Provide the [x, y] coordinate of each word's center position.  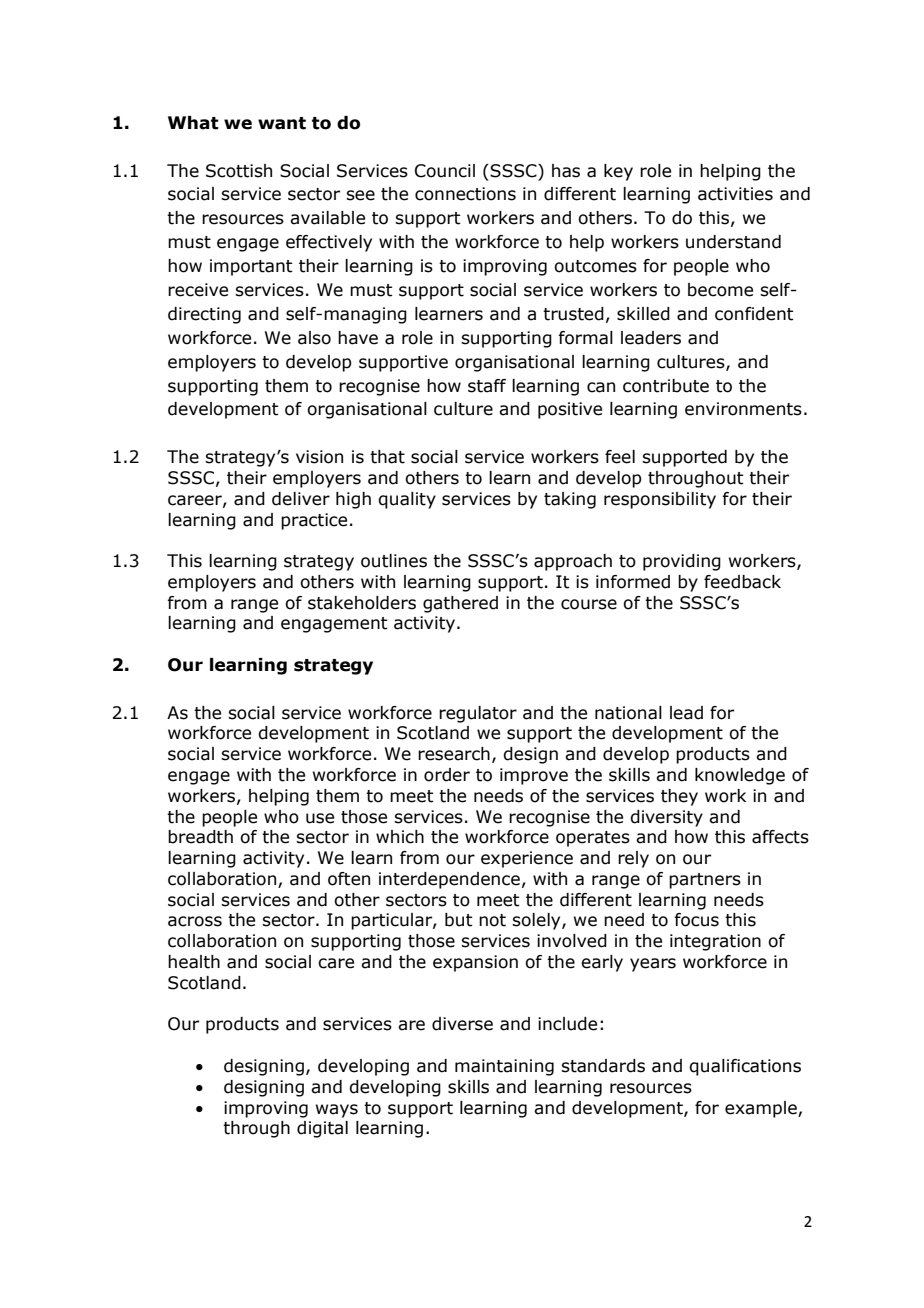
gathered [460, 604]
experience [527, 859]
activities [735, 194]
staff [487, 386]
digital [322, 1129]
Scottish [239, 171]
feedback [742, 582]
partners [705, 881]
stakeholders [362, 603]
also [314, 338]
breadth [200, 837]
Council [445, 171]
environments [743, 409]
